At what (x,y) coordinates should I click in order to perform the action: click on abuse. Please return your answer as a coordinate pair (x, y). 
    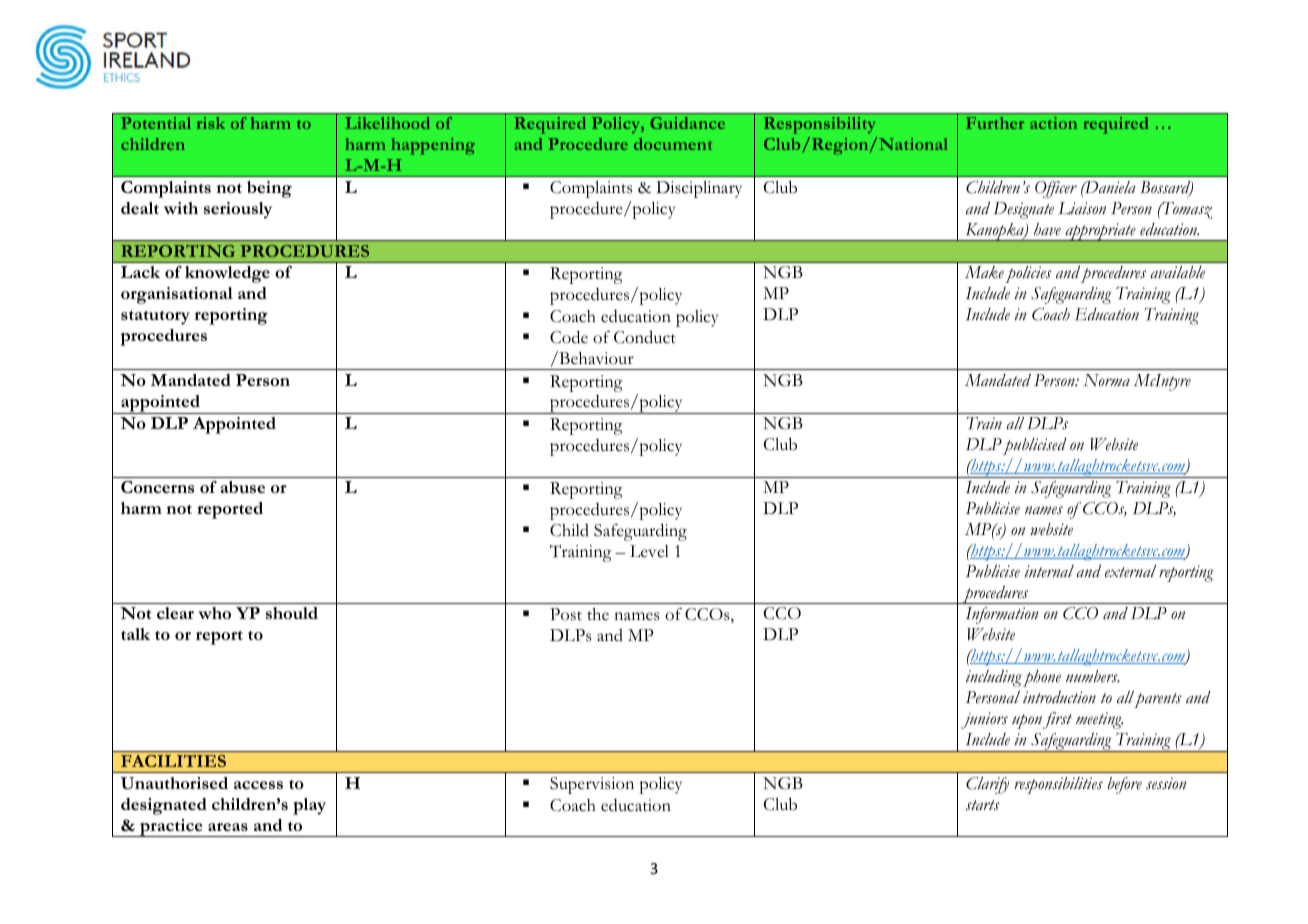
    Looking at the image, I should click on (242, 487).
